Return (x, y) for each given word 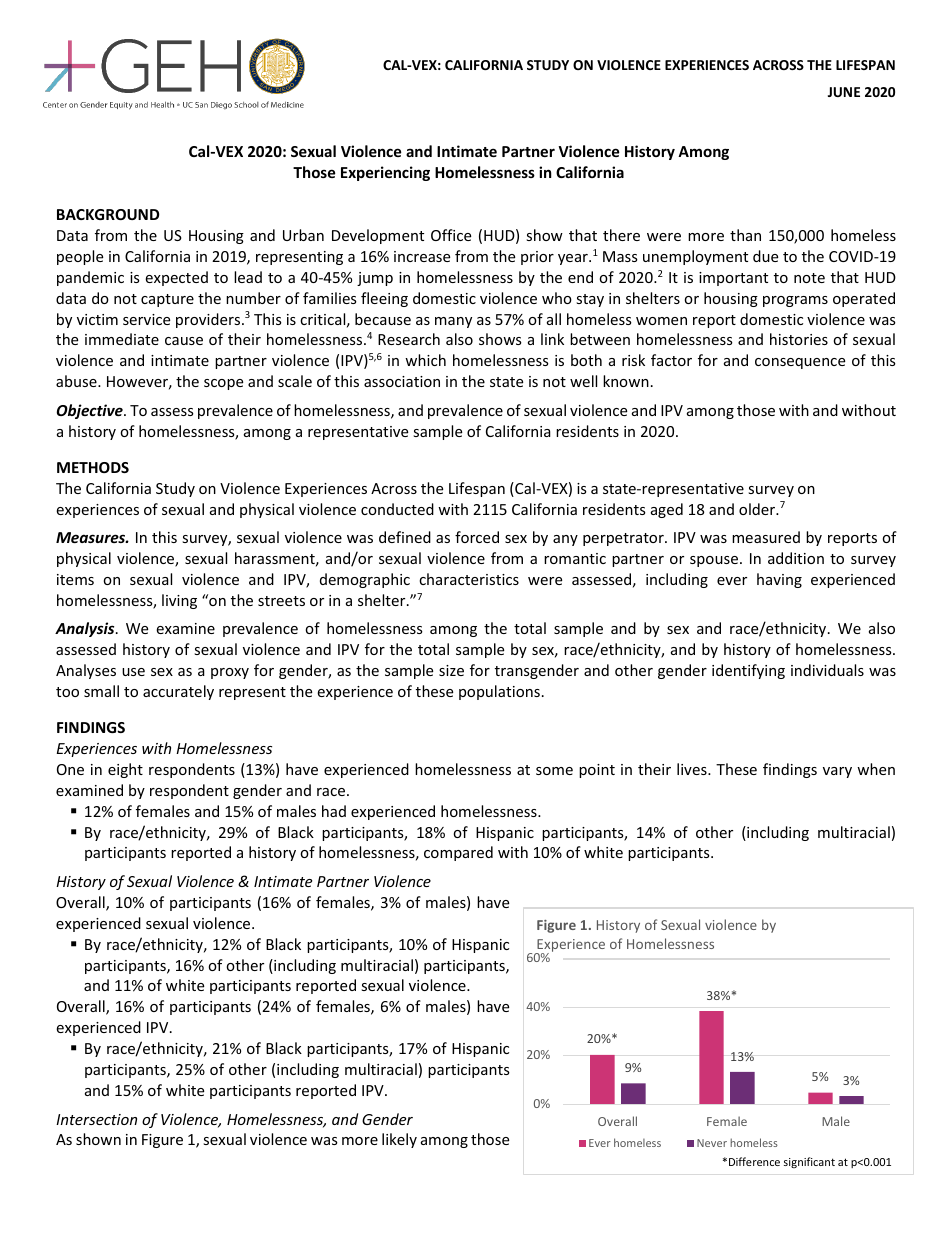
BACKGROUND (108, 214)
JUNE (844, 92)
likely (399, 1140)
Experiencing (385, 173)
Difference (754, 1161)
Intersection (96, 1119)
